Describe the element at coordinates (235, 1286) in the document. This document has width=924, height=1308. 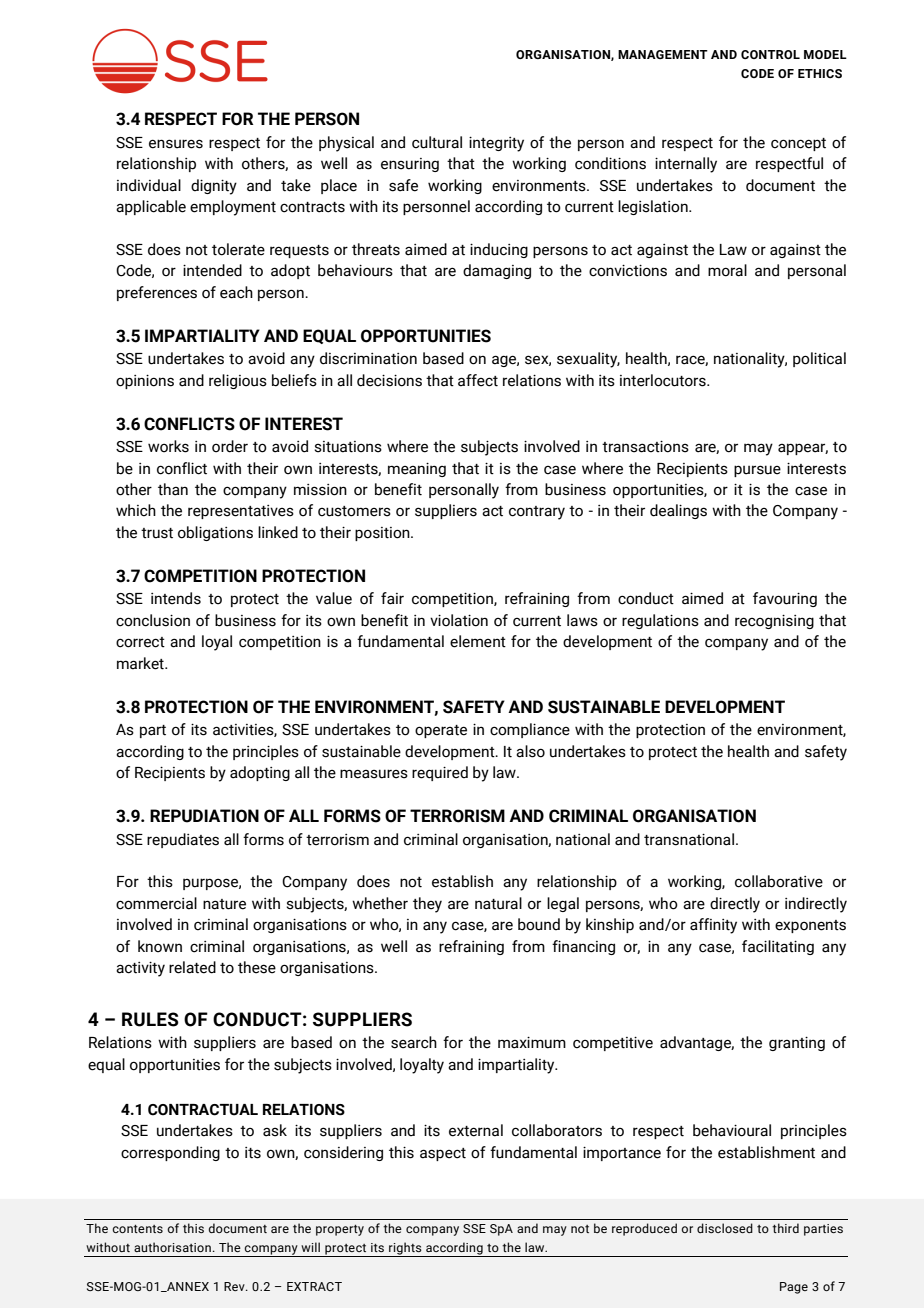
I see `Rev` at that location.
